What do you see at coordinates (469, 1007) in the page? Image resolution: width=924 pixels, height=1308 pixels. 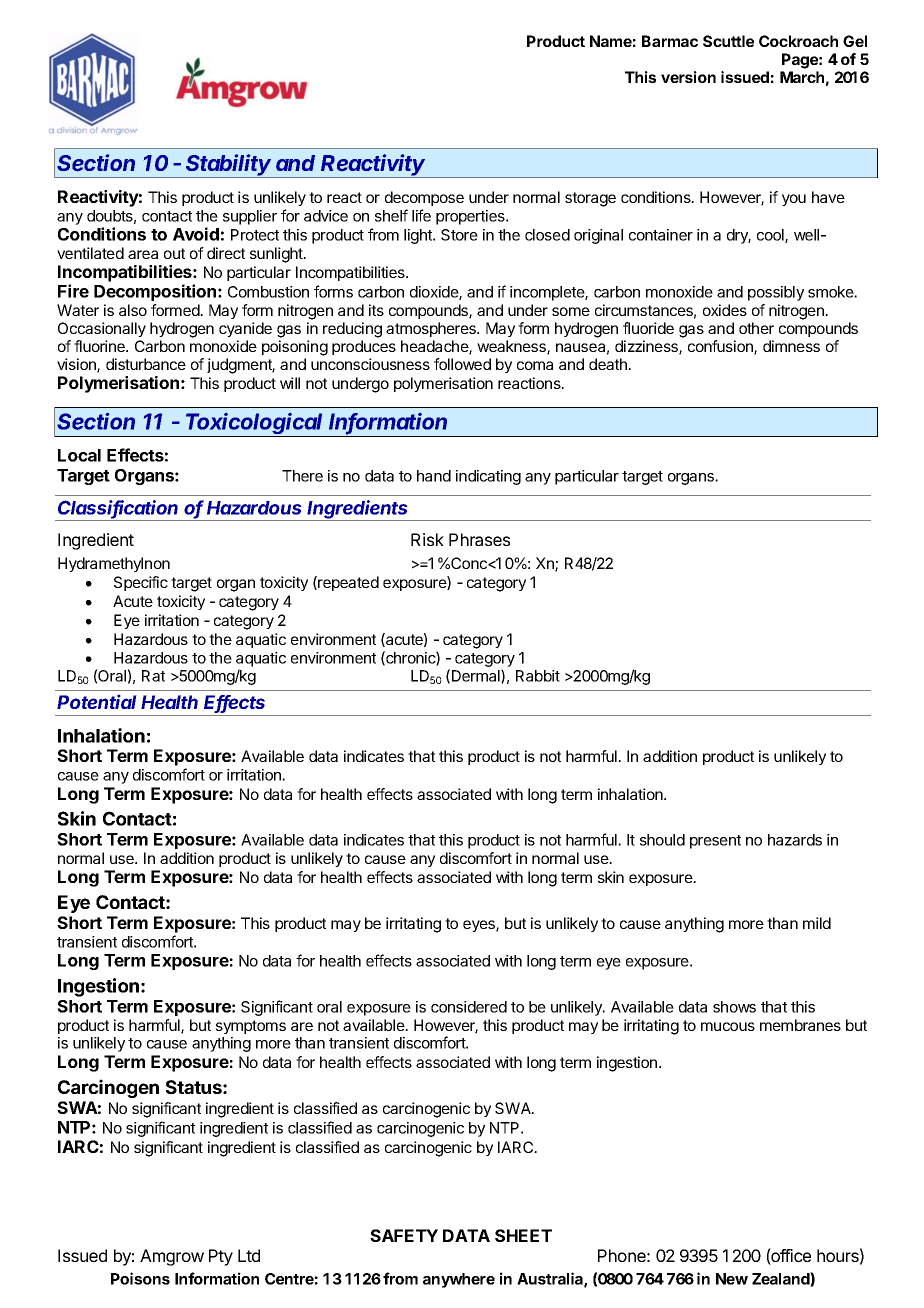 I see `considered` at bounding box center [469, 1007].
